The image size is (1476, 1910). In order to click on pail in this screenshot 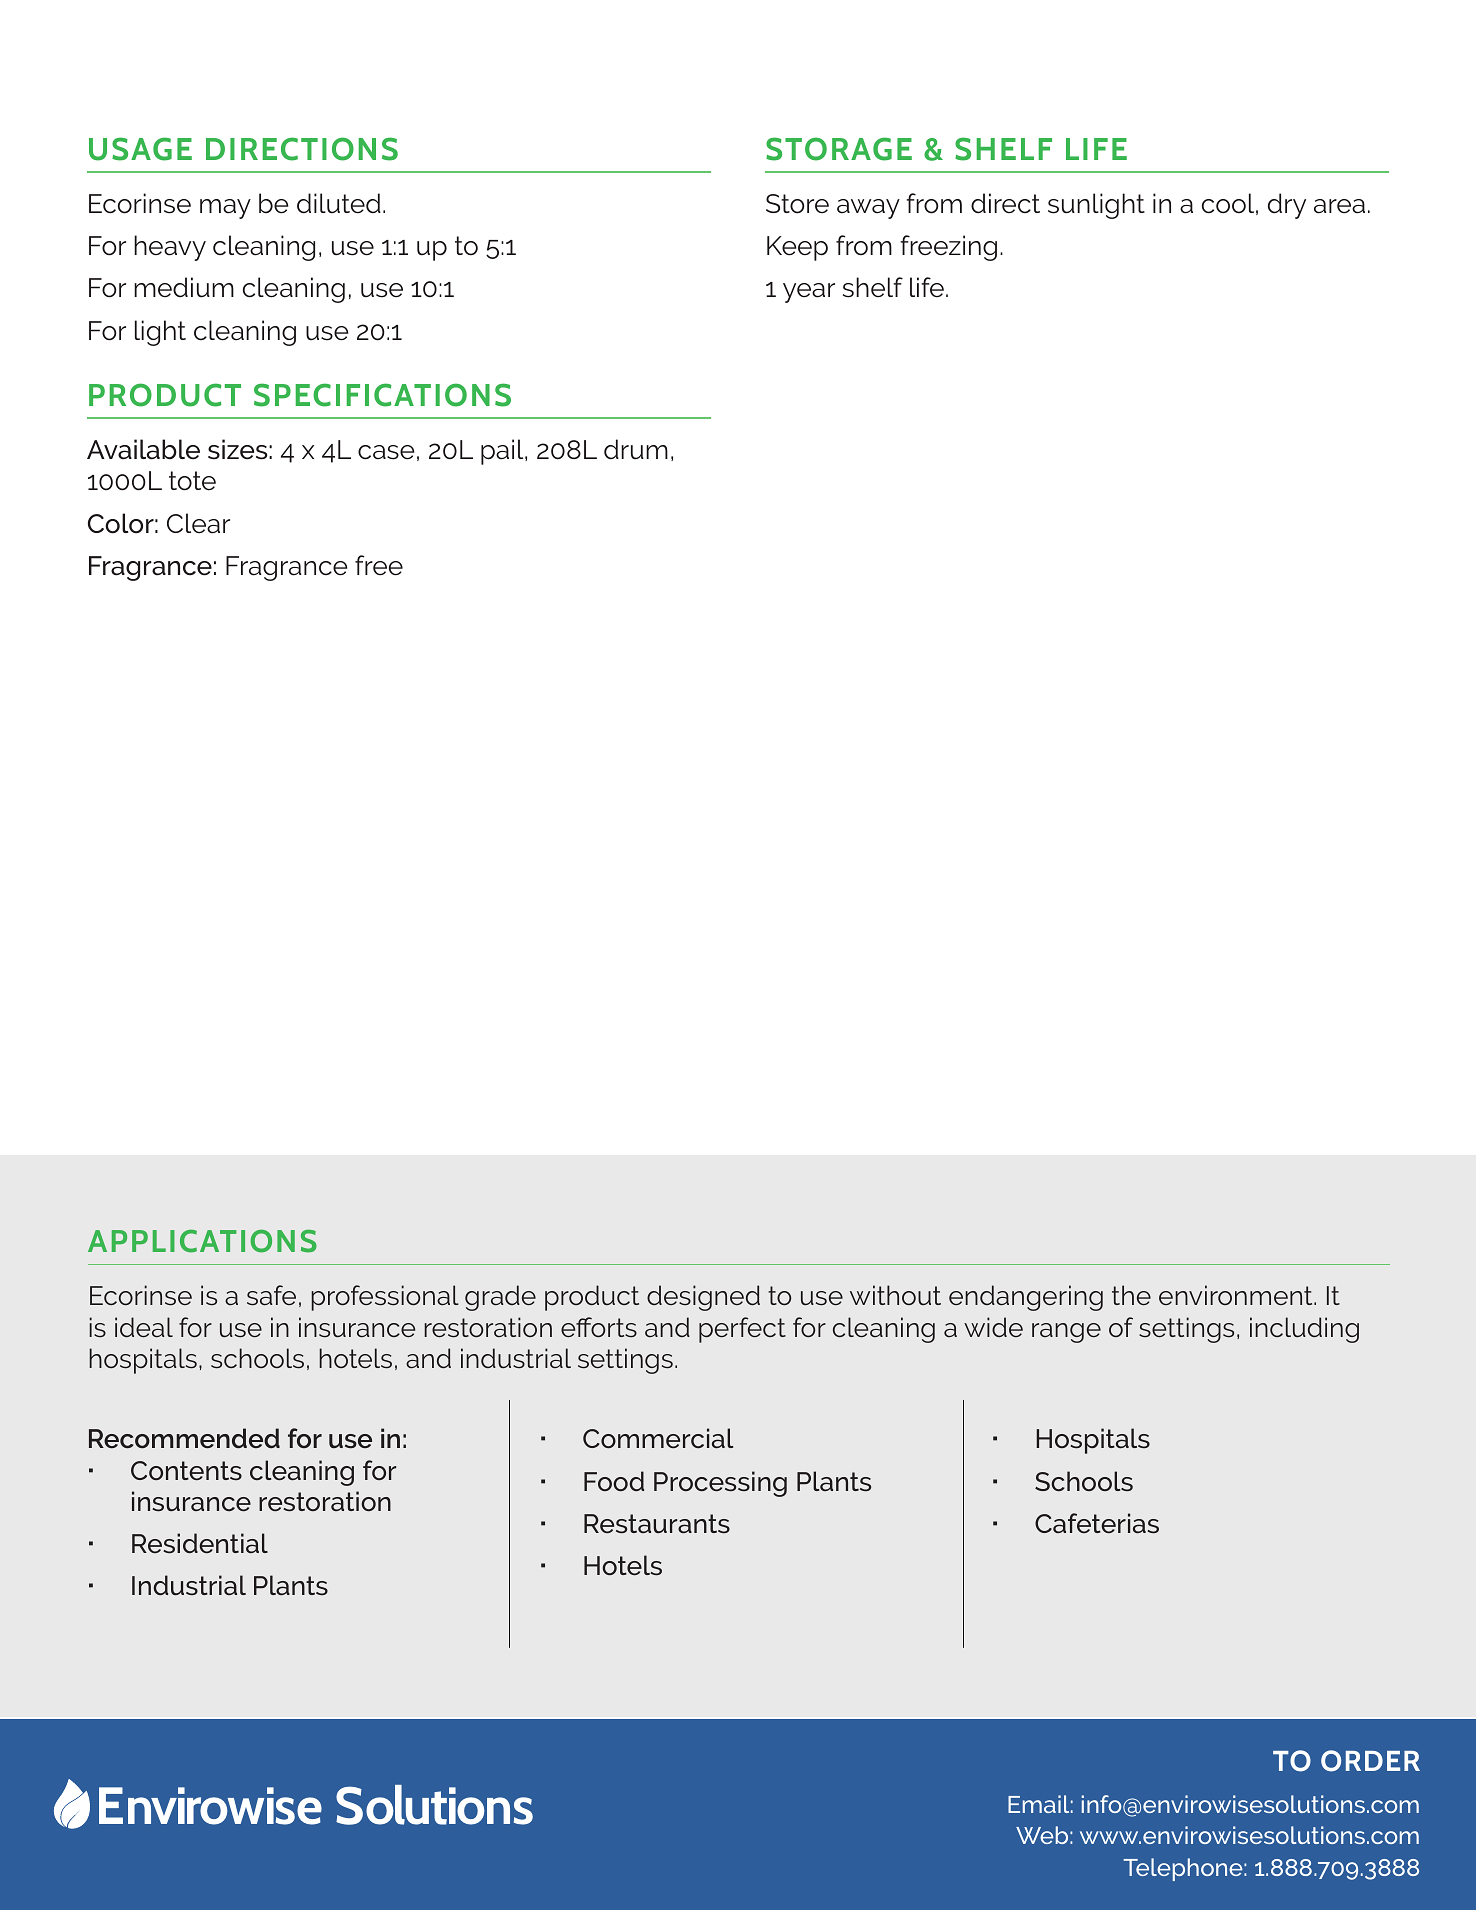, I will do `click(503, 452)`.
